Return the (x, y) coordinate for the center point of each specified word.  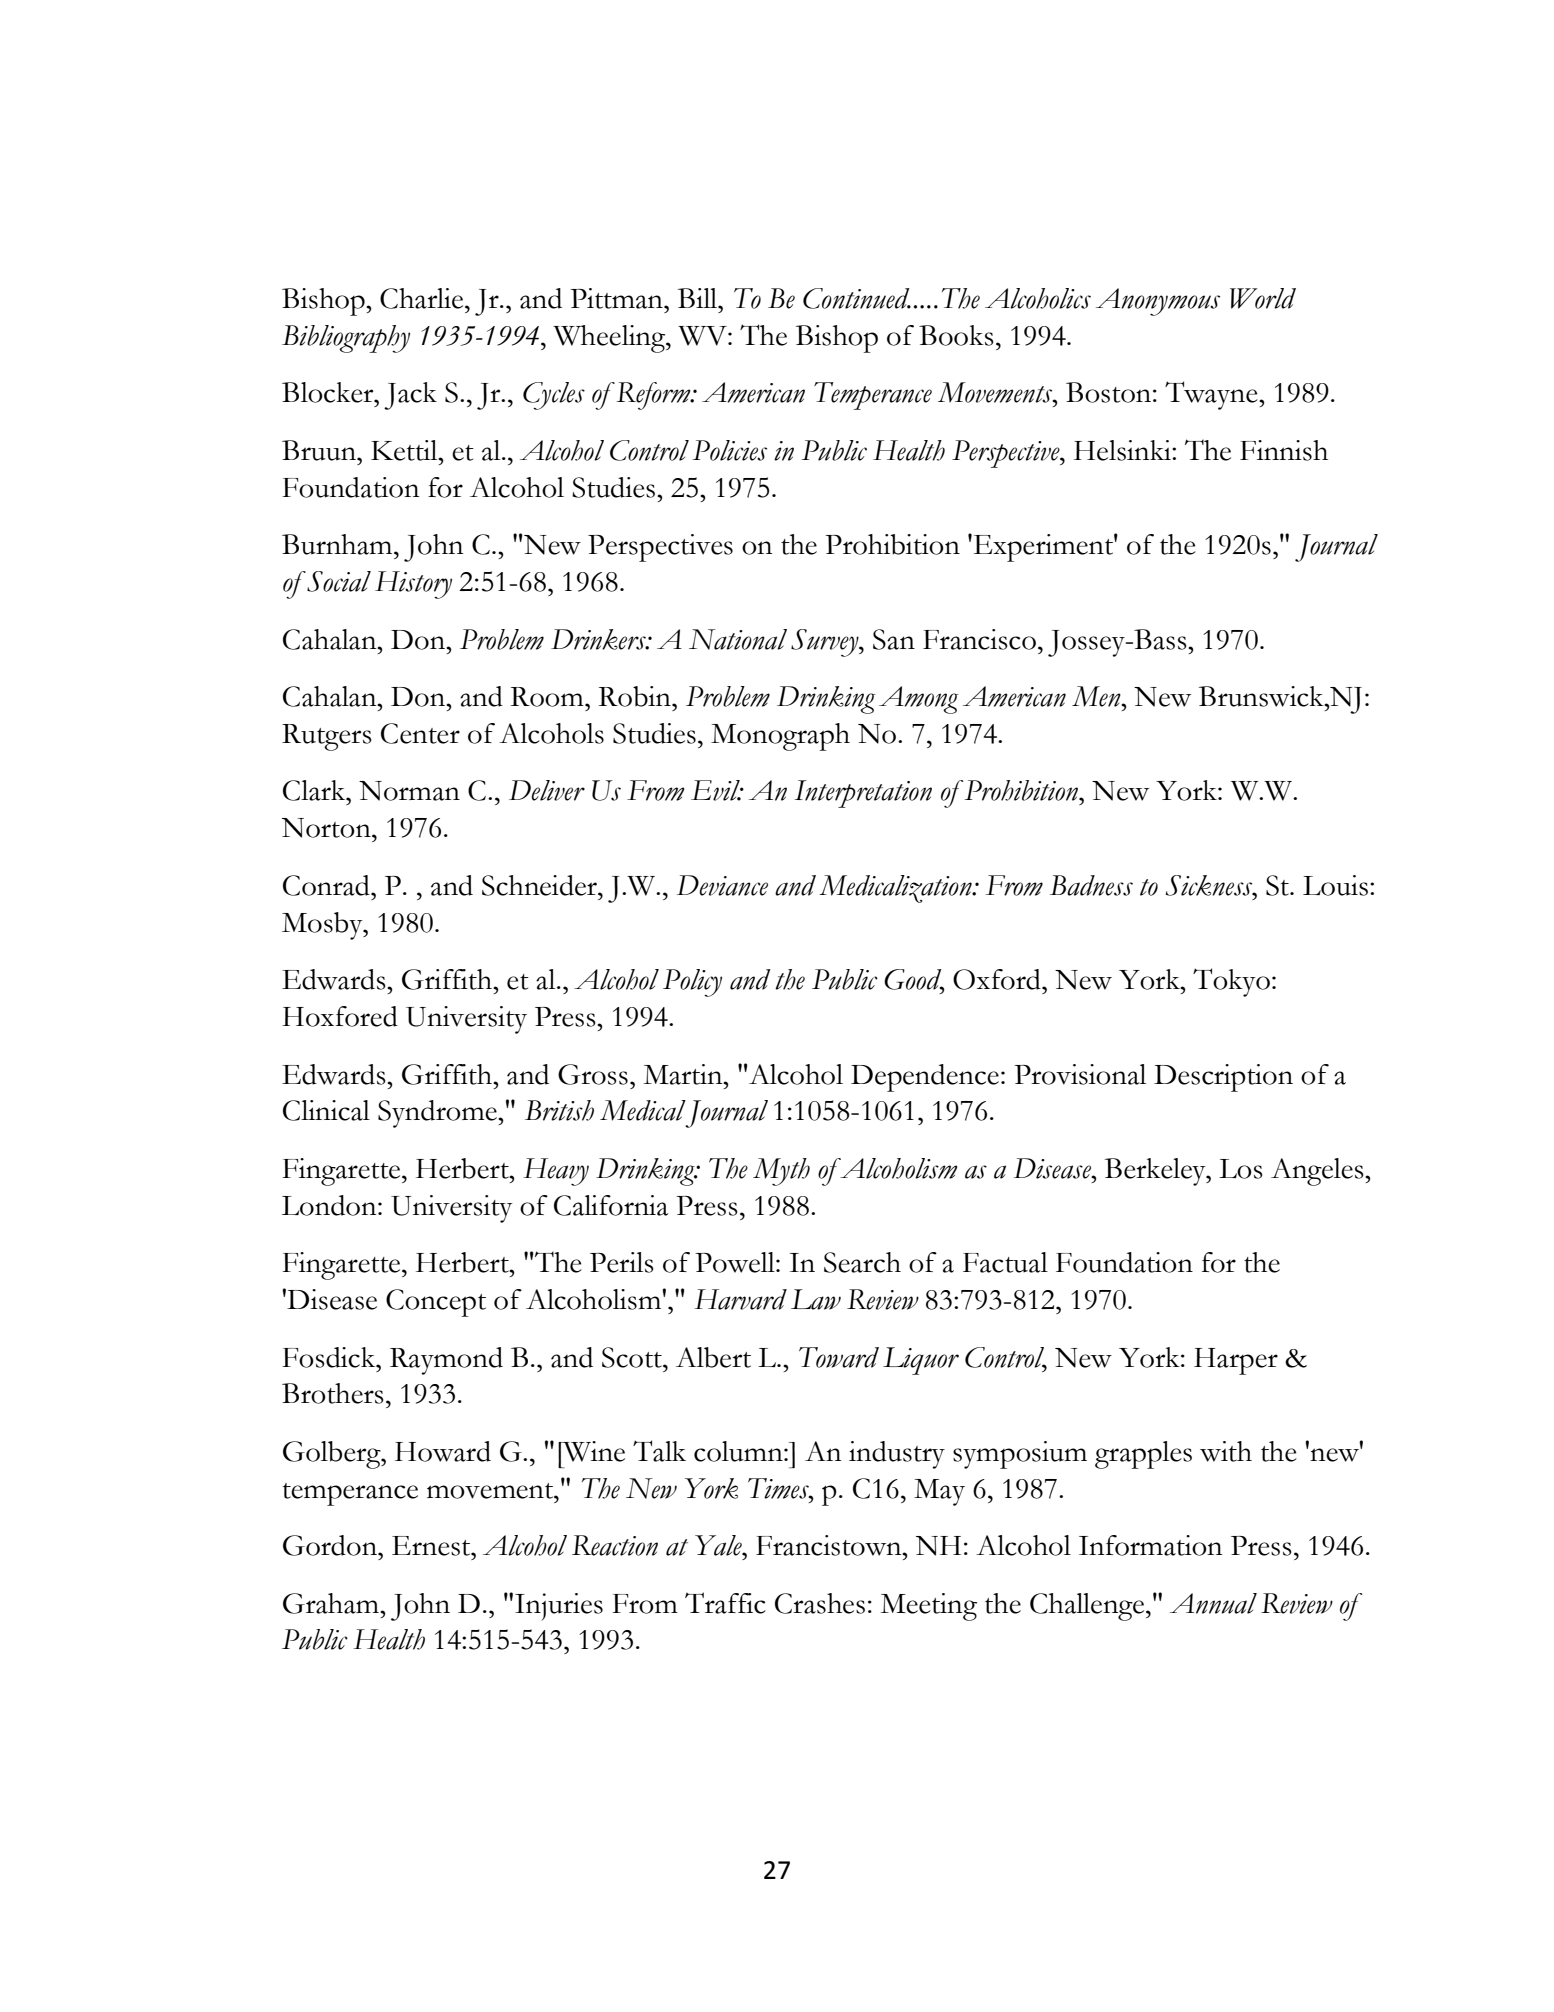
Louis (1335, 885)
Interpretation (863, 794)
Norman (409, 791)
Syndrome (438, 1114)
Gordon (331, 1545)
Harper (1236, 1361)
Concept (436, 1303)
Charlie (423, 298)
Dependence (925, 1078)
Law (816, 1299)
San (894, 639)
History (413, 585)
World (1263, 298)
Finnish (1284, 450)
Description (1223, 1078)
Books (956, 335)
